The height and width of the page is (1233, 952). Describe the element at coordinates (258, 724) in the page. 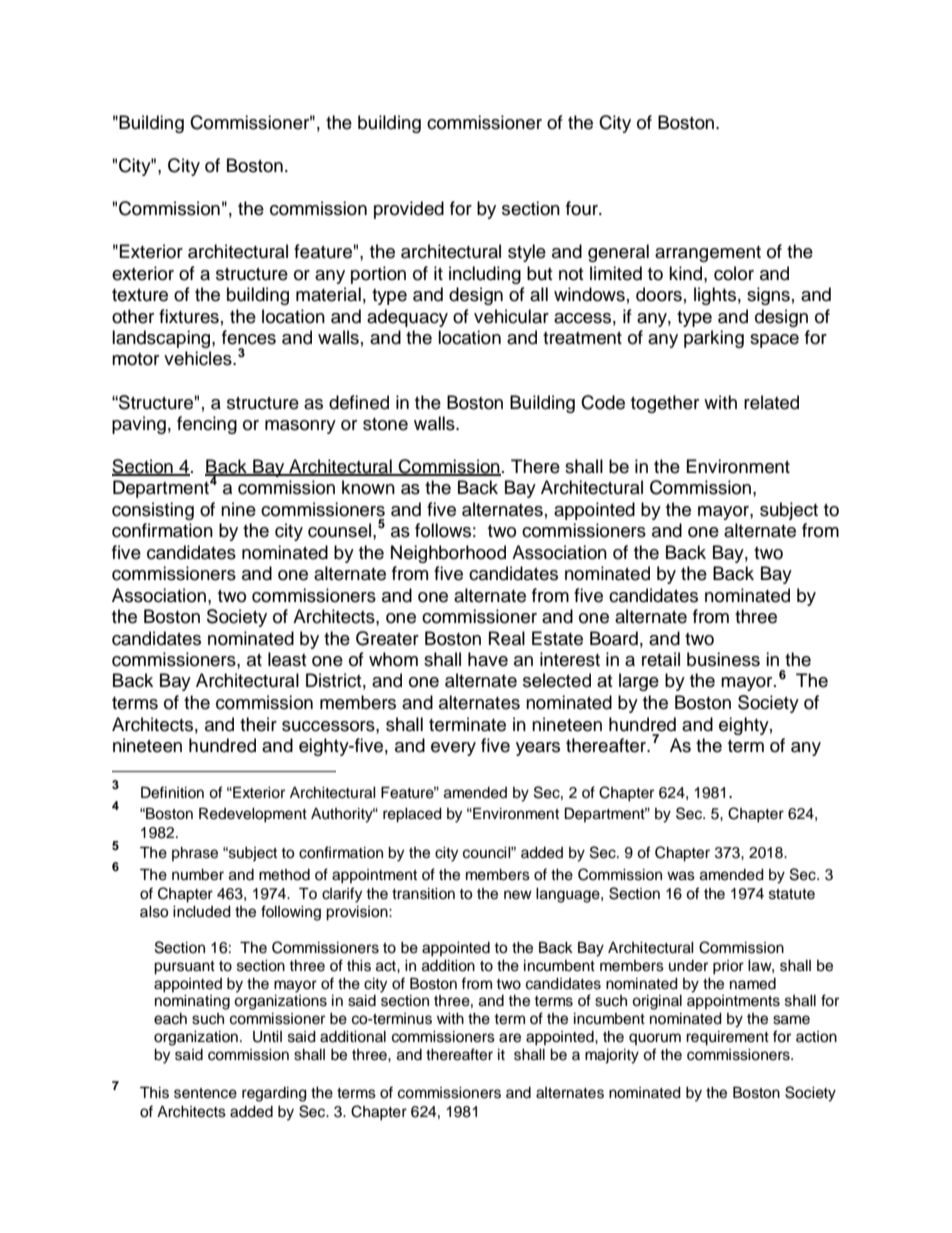

I see `their` at that location.
